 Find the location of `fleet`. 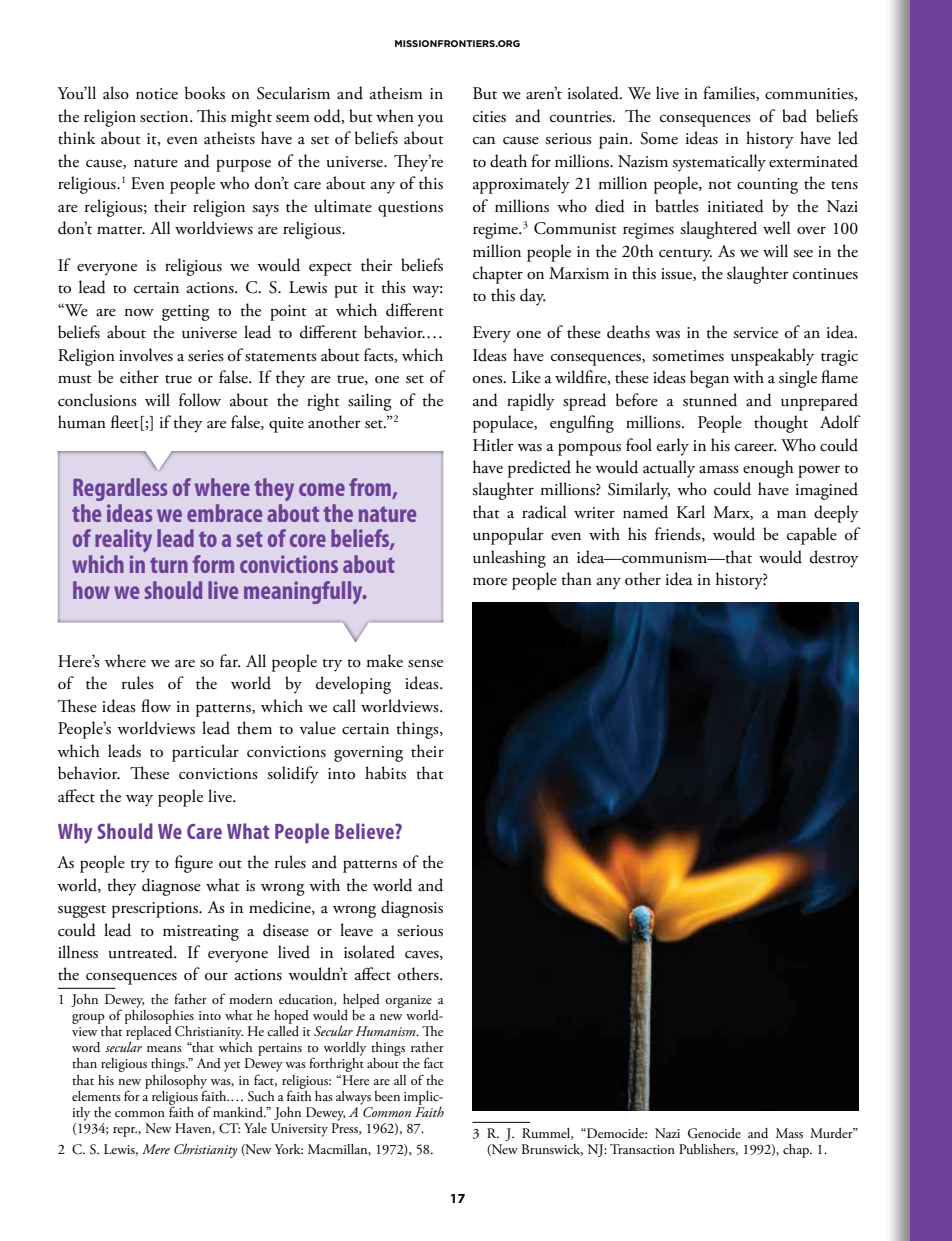

fleet is located at coordinates (125, 422).
